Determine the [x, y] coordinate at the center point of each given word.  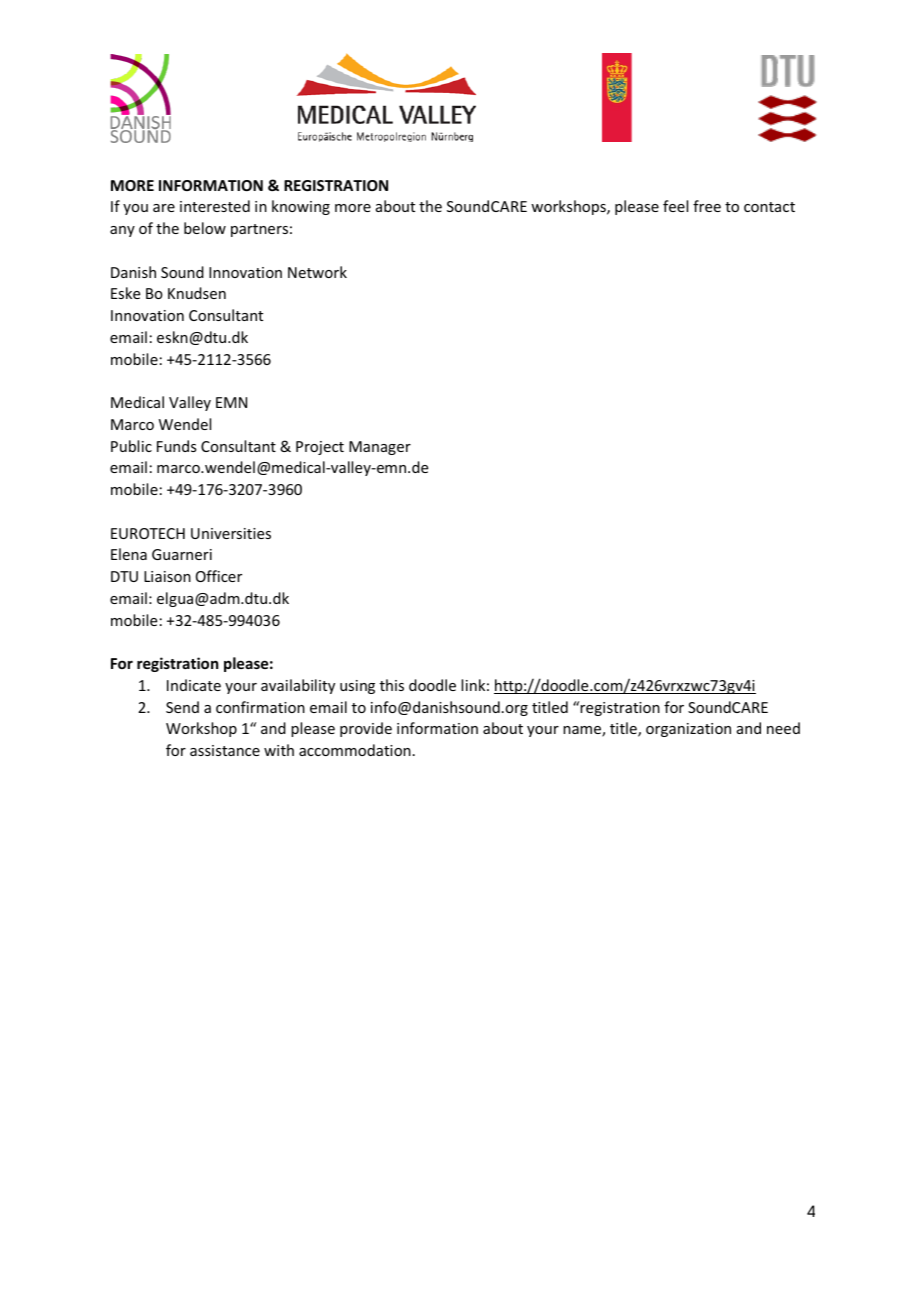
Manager [380, 448]
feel [675, 206]
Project [320, 448]
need [783, 728]
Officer [219, 576]
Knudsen [197, 293]
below [205, 228]
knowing [301, 207]
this [392, 685]
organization [688, 730]
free [707, 206]
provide [366, 729]
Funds [176, 446]
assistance [225, 750]
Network [317, 272]
